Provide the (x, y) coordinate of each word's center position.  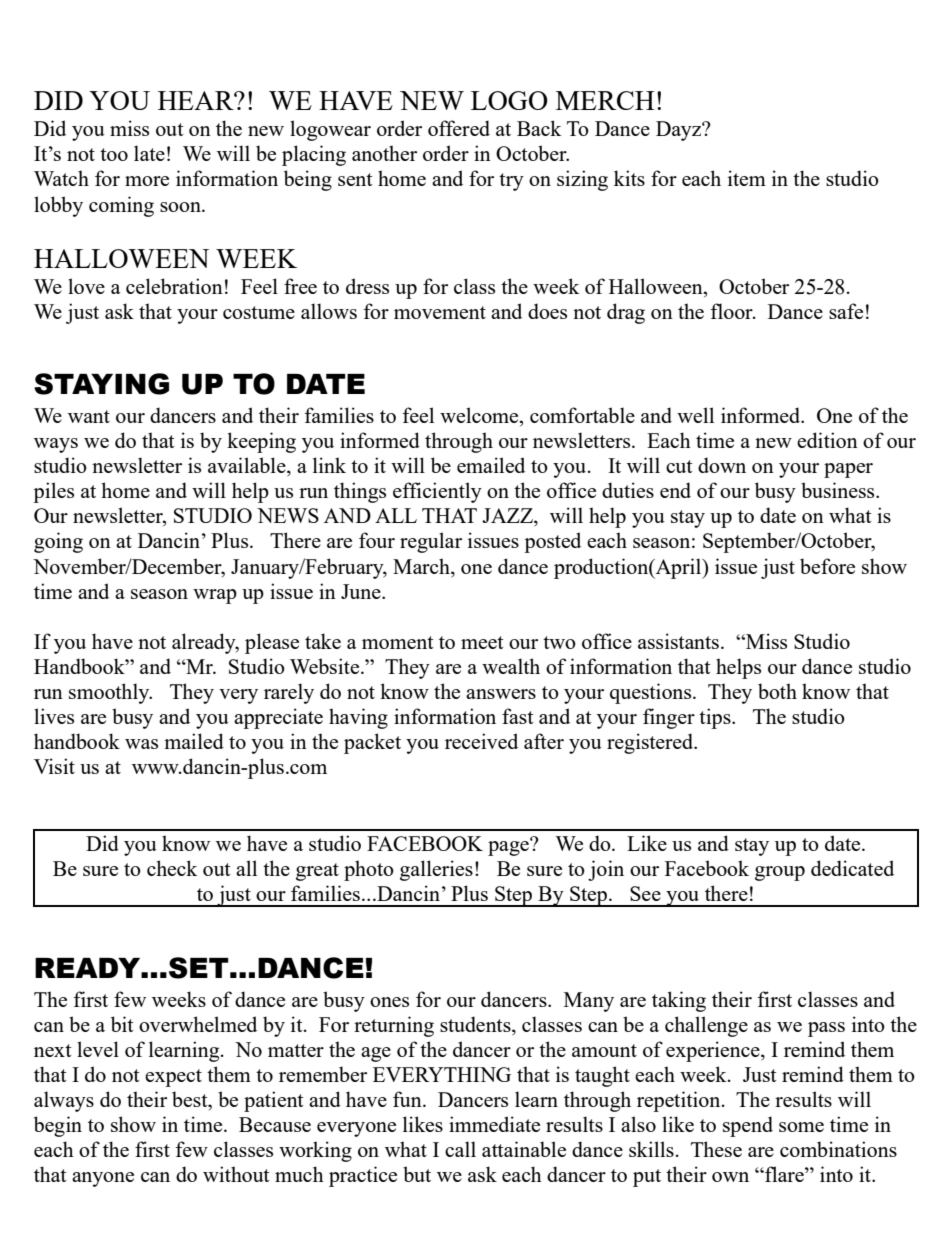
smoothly (110, 693)
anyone (103, 1179)
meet (482, 642)
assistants (678, 641)
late (149, 153)
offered (459, 128)
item (747, 178)
